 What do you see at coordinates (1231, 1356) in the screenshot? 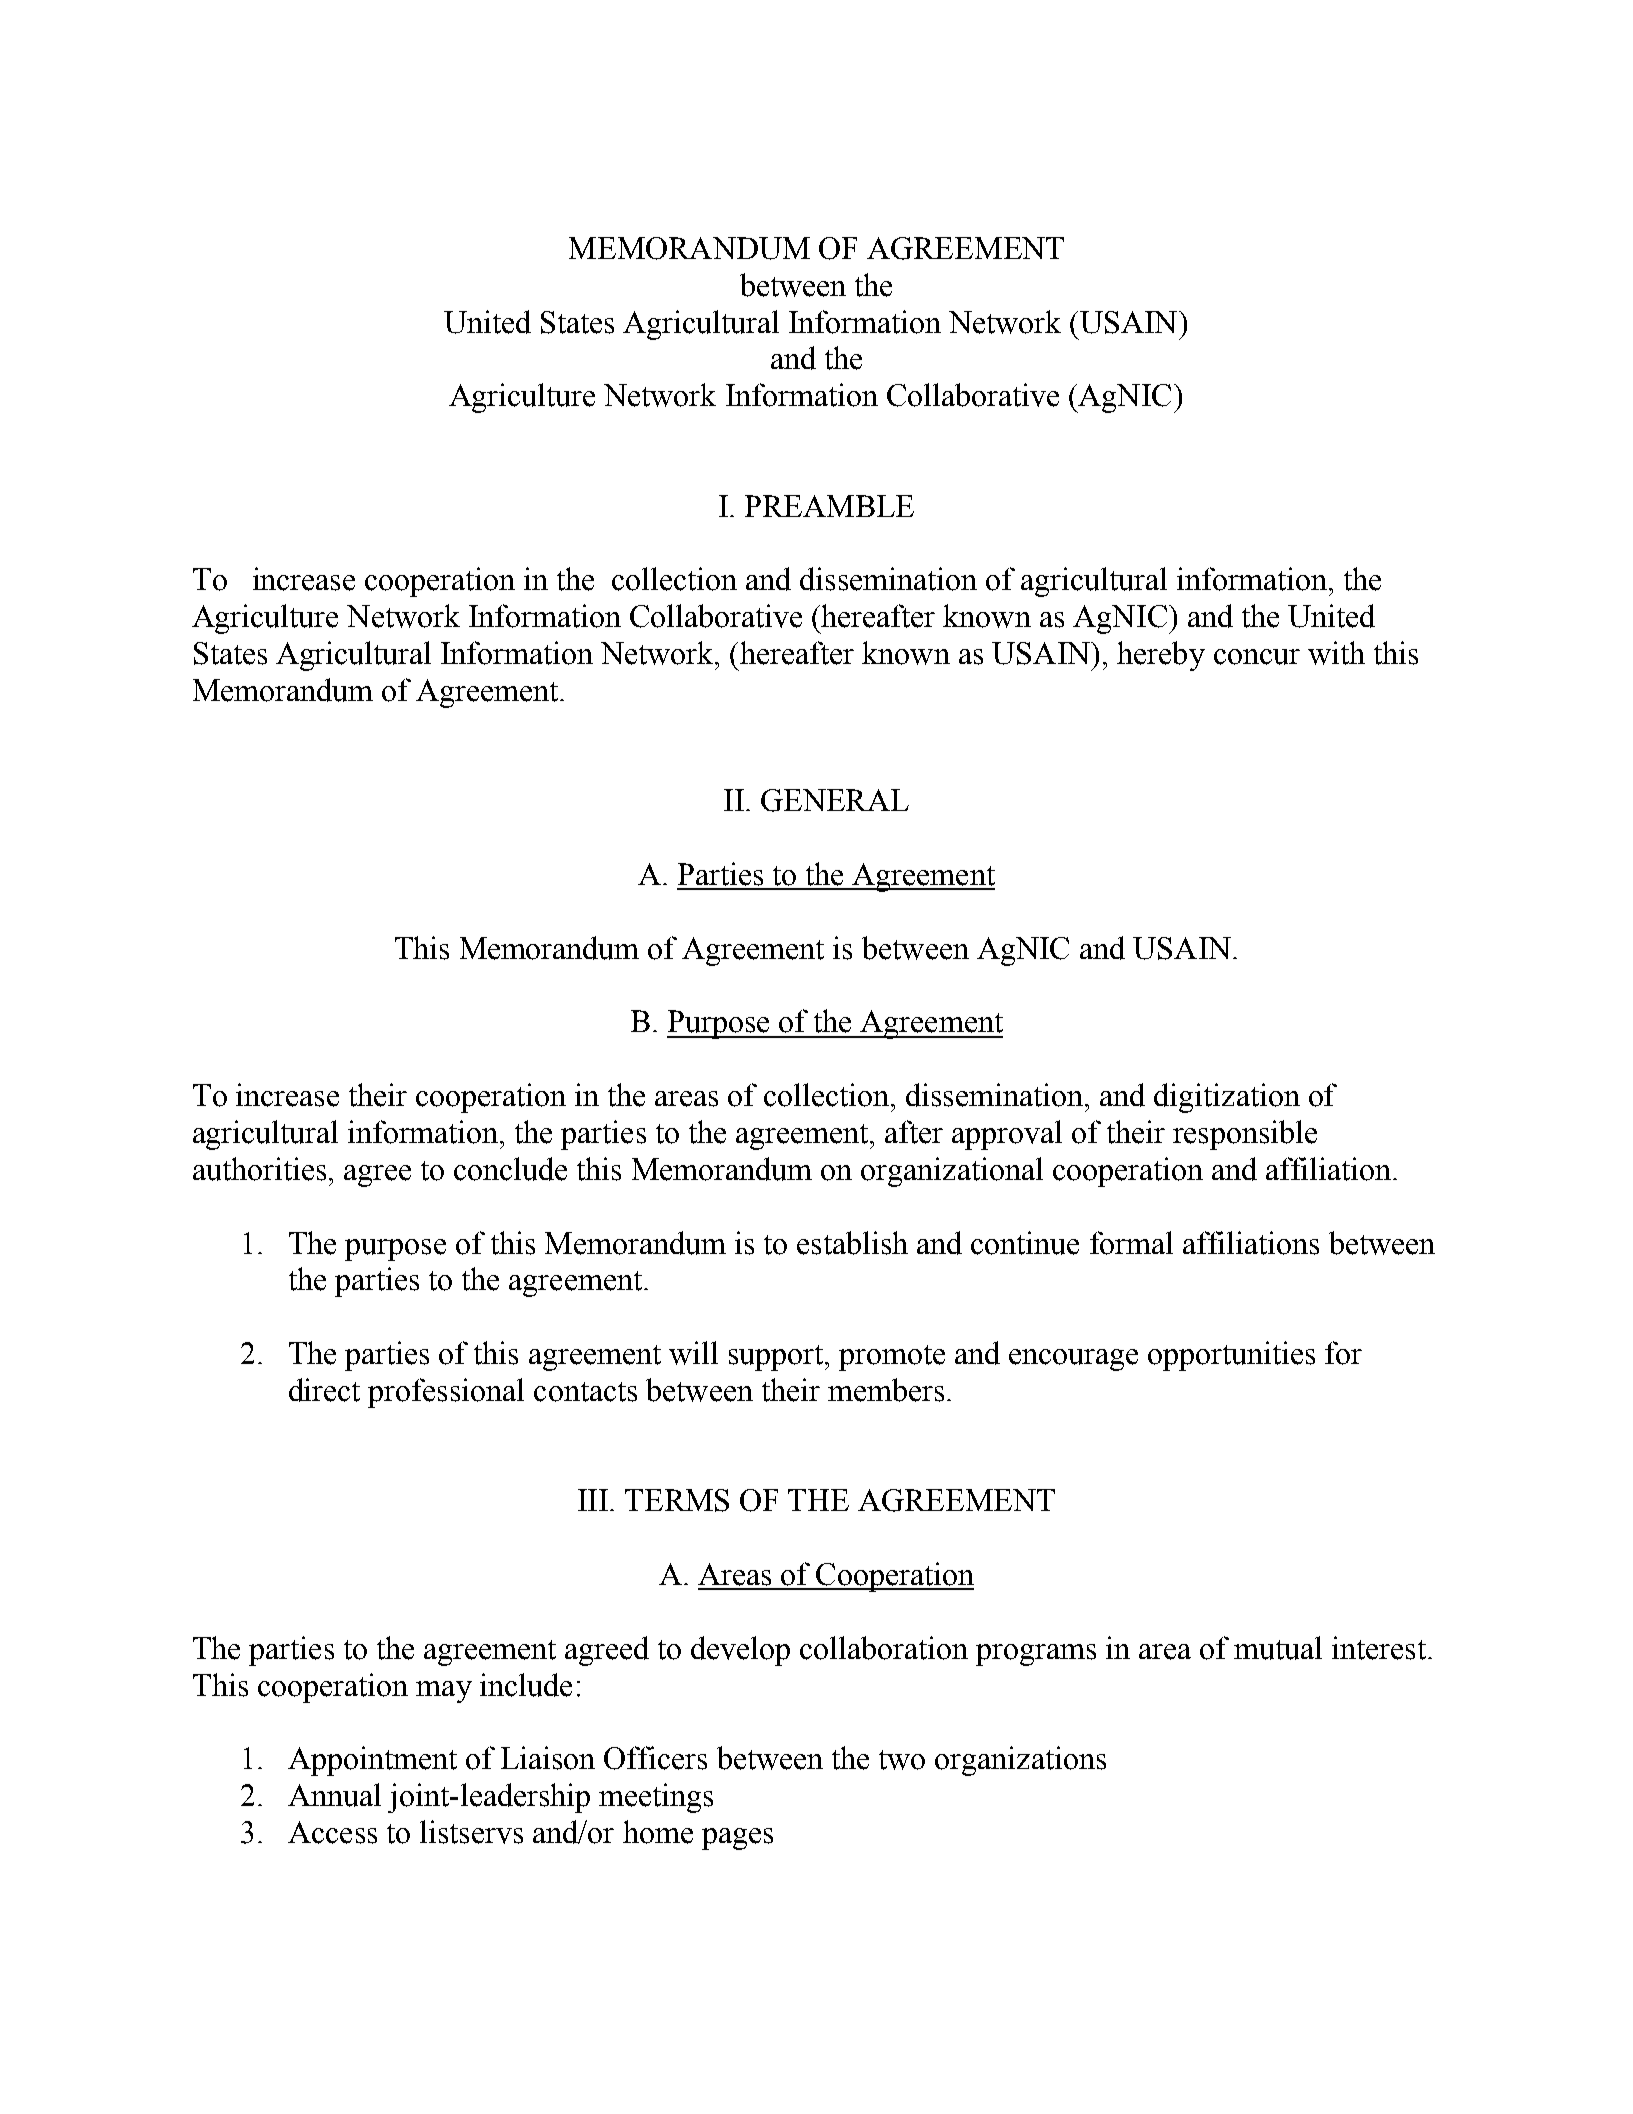
I see `opportunities` at bounding box center [1231, 1356].
